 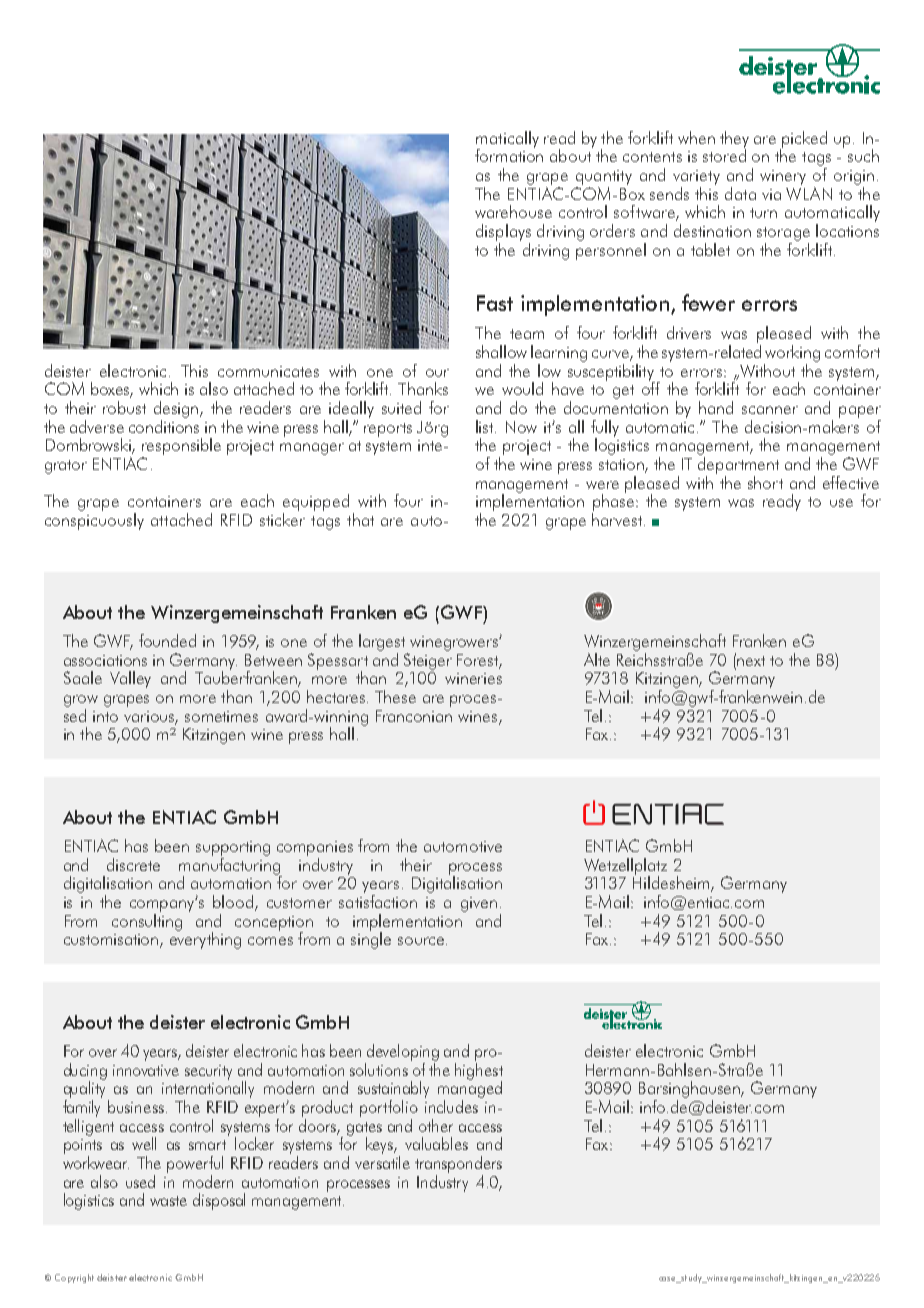 I want to click on warehouse, so click(x=513, y=211).
